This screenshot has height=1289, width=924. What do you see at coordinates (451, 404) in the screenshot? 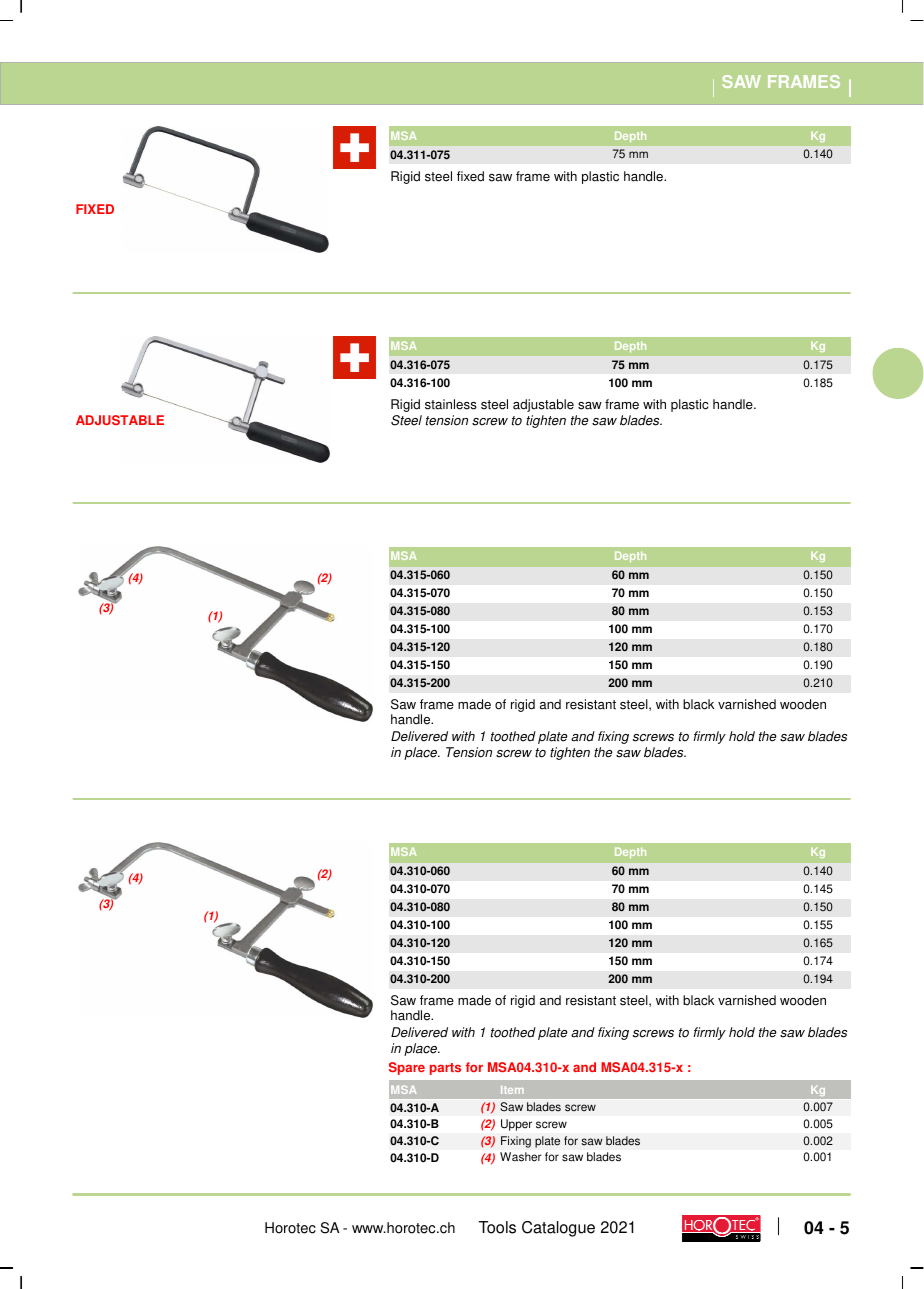
I see `stainless` at bounding box center [451, 404].
